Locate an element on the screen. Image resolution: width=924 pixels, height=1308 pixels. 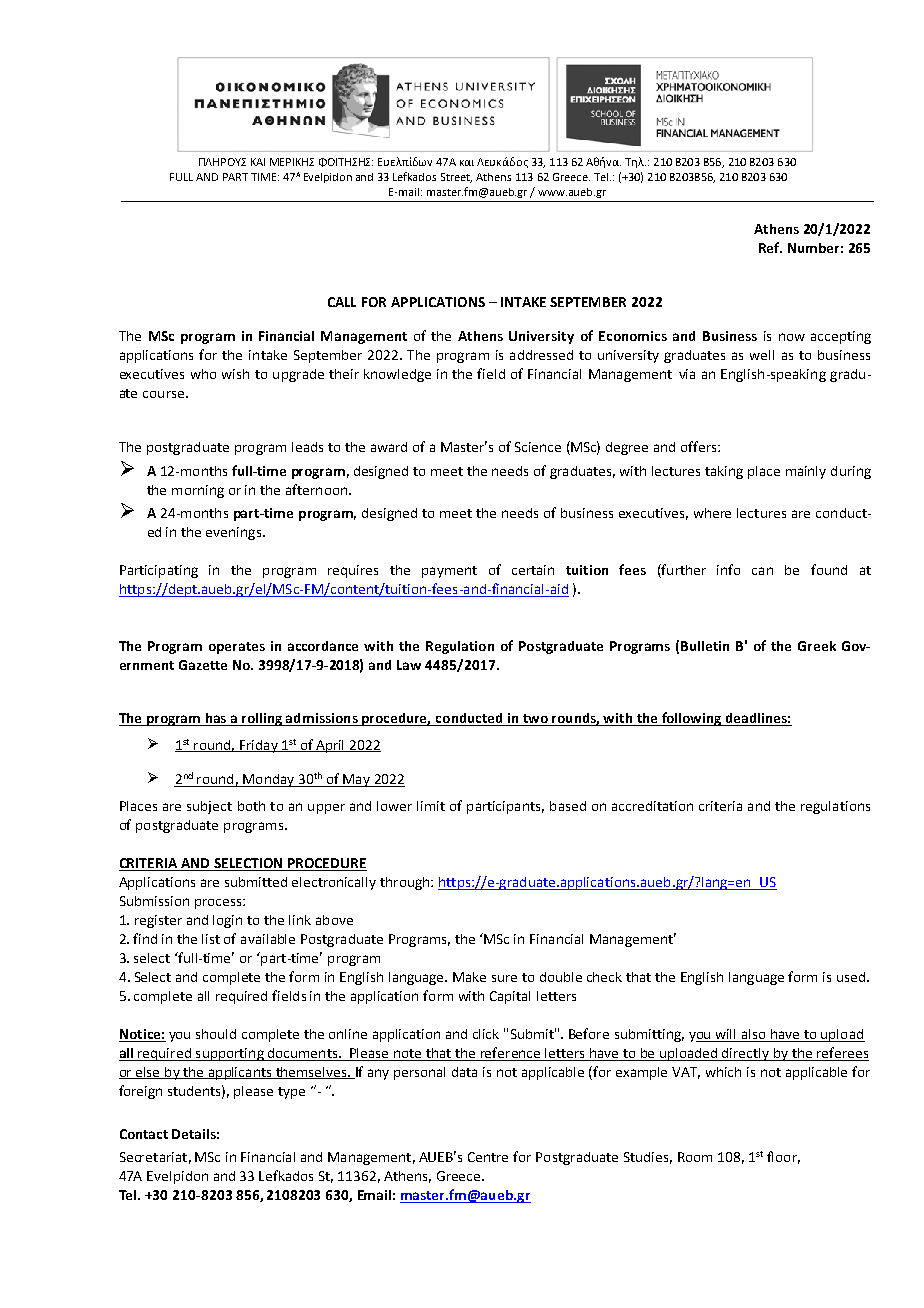
Room is located at coordinates (695, 1157).
